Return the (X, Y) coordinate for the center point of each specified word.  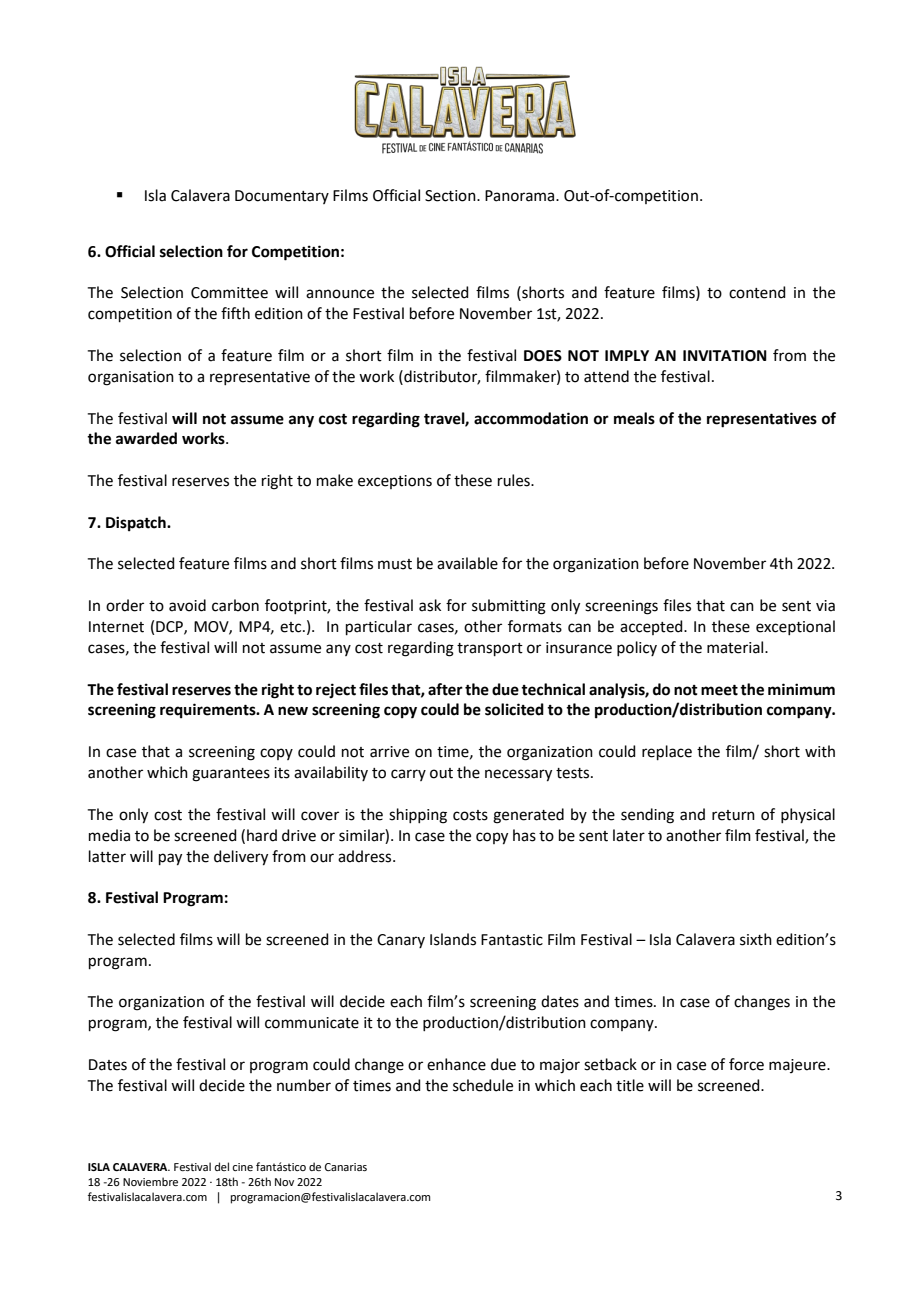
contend (757, 292)
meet (719, 690)
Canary (401, 941)
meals (634, 418)
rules (515, 480)
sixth (756, 939)
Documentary (282, 197)
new (293, 711)
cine (242, 1167)
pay (170, 859)
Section (451, 196)
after (445, 689)
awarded (146, 438)
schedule (483, 1085)
